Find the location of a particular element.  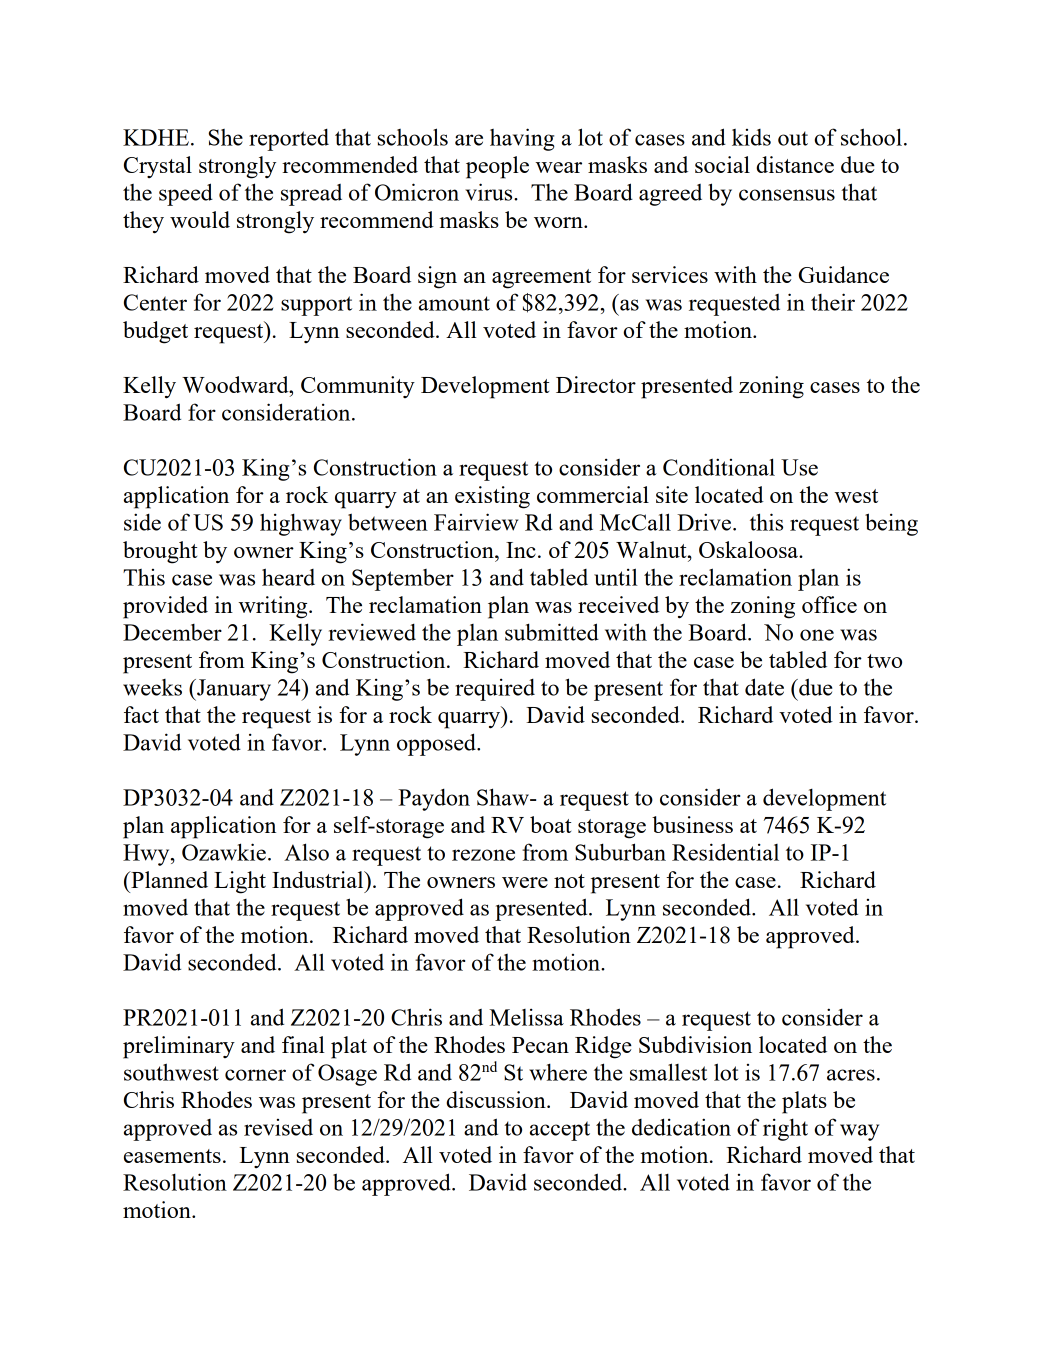

revised is located at coordinates (278, 1127).
